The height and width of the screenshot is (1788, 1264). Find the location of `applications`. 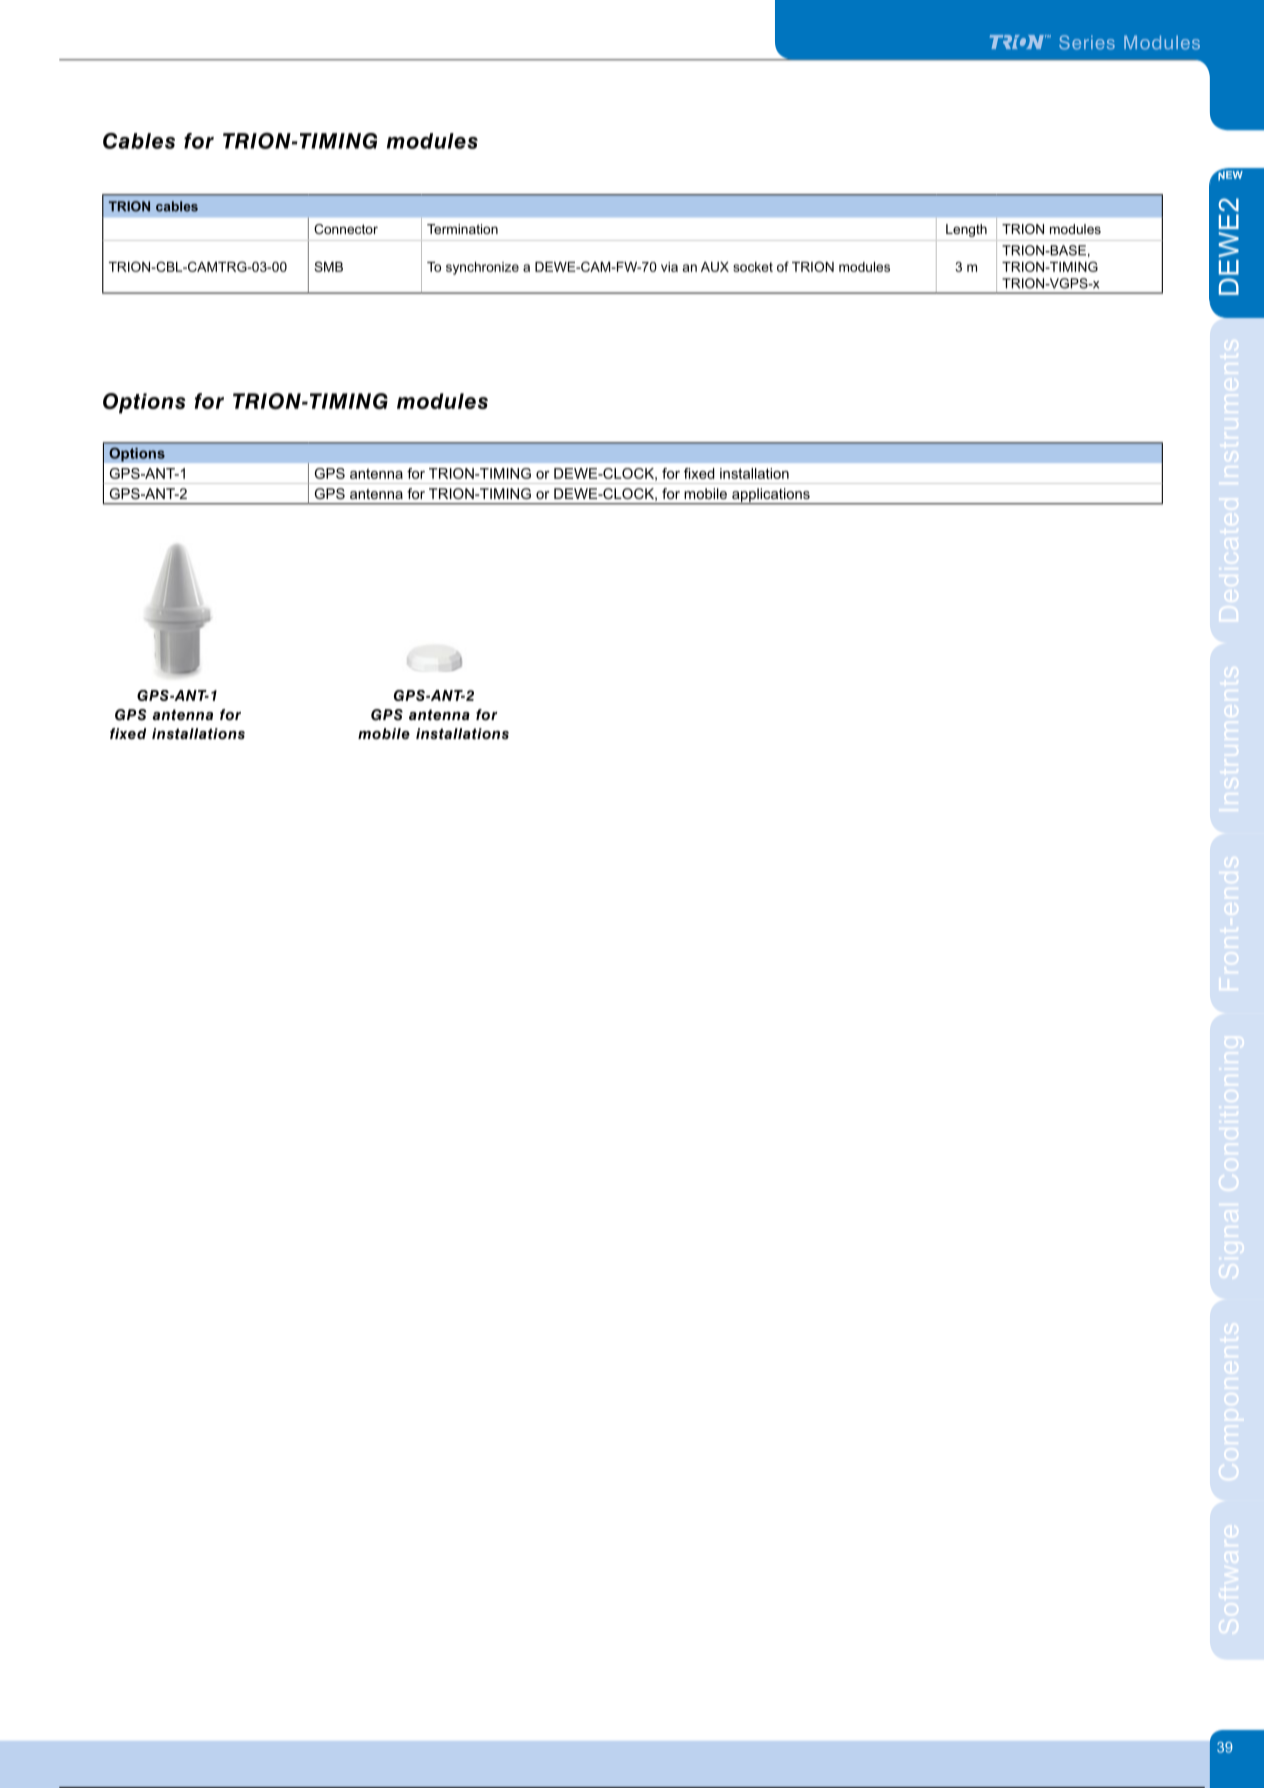

applications is located at coordinates (771, 496).
